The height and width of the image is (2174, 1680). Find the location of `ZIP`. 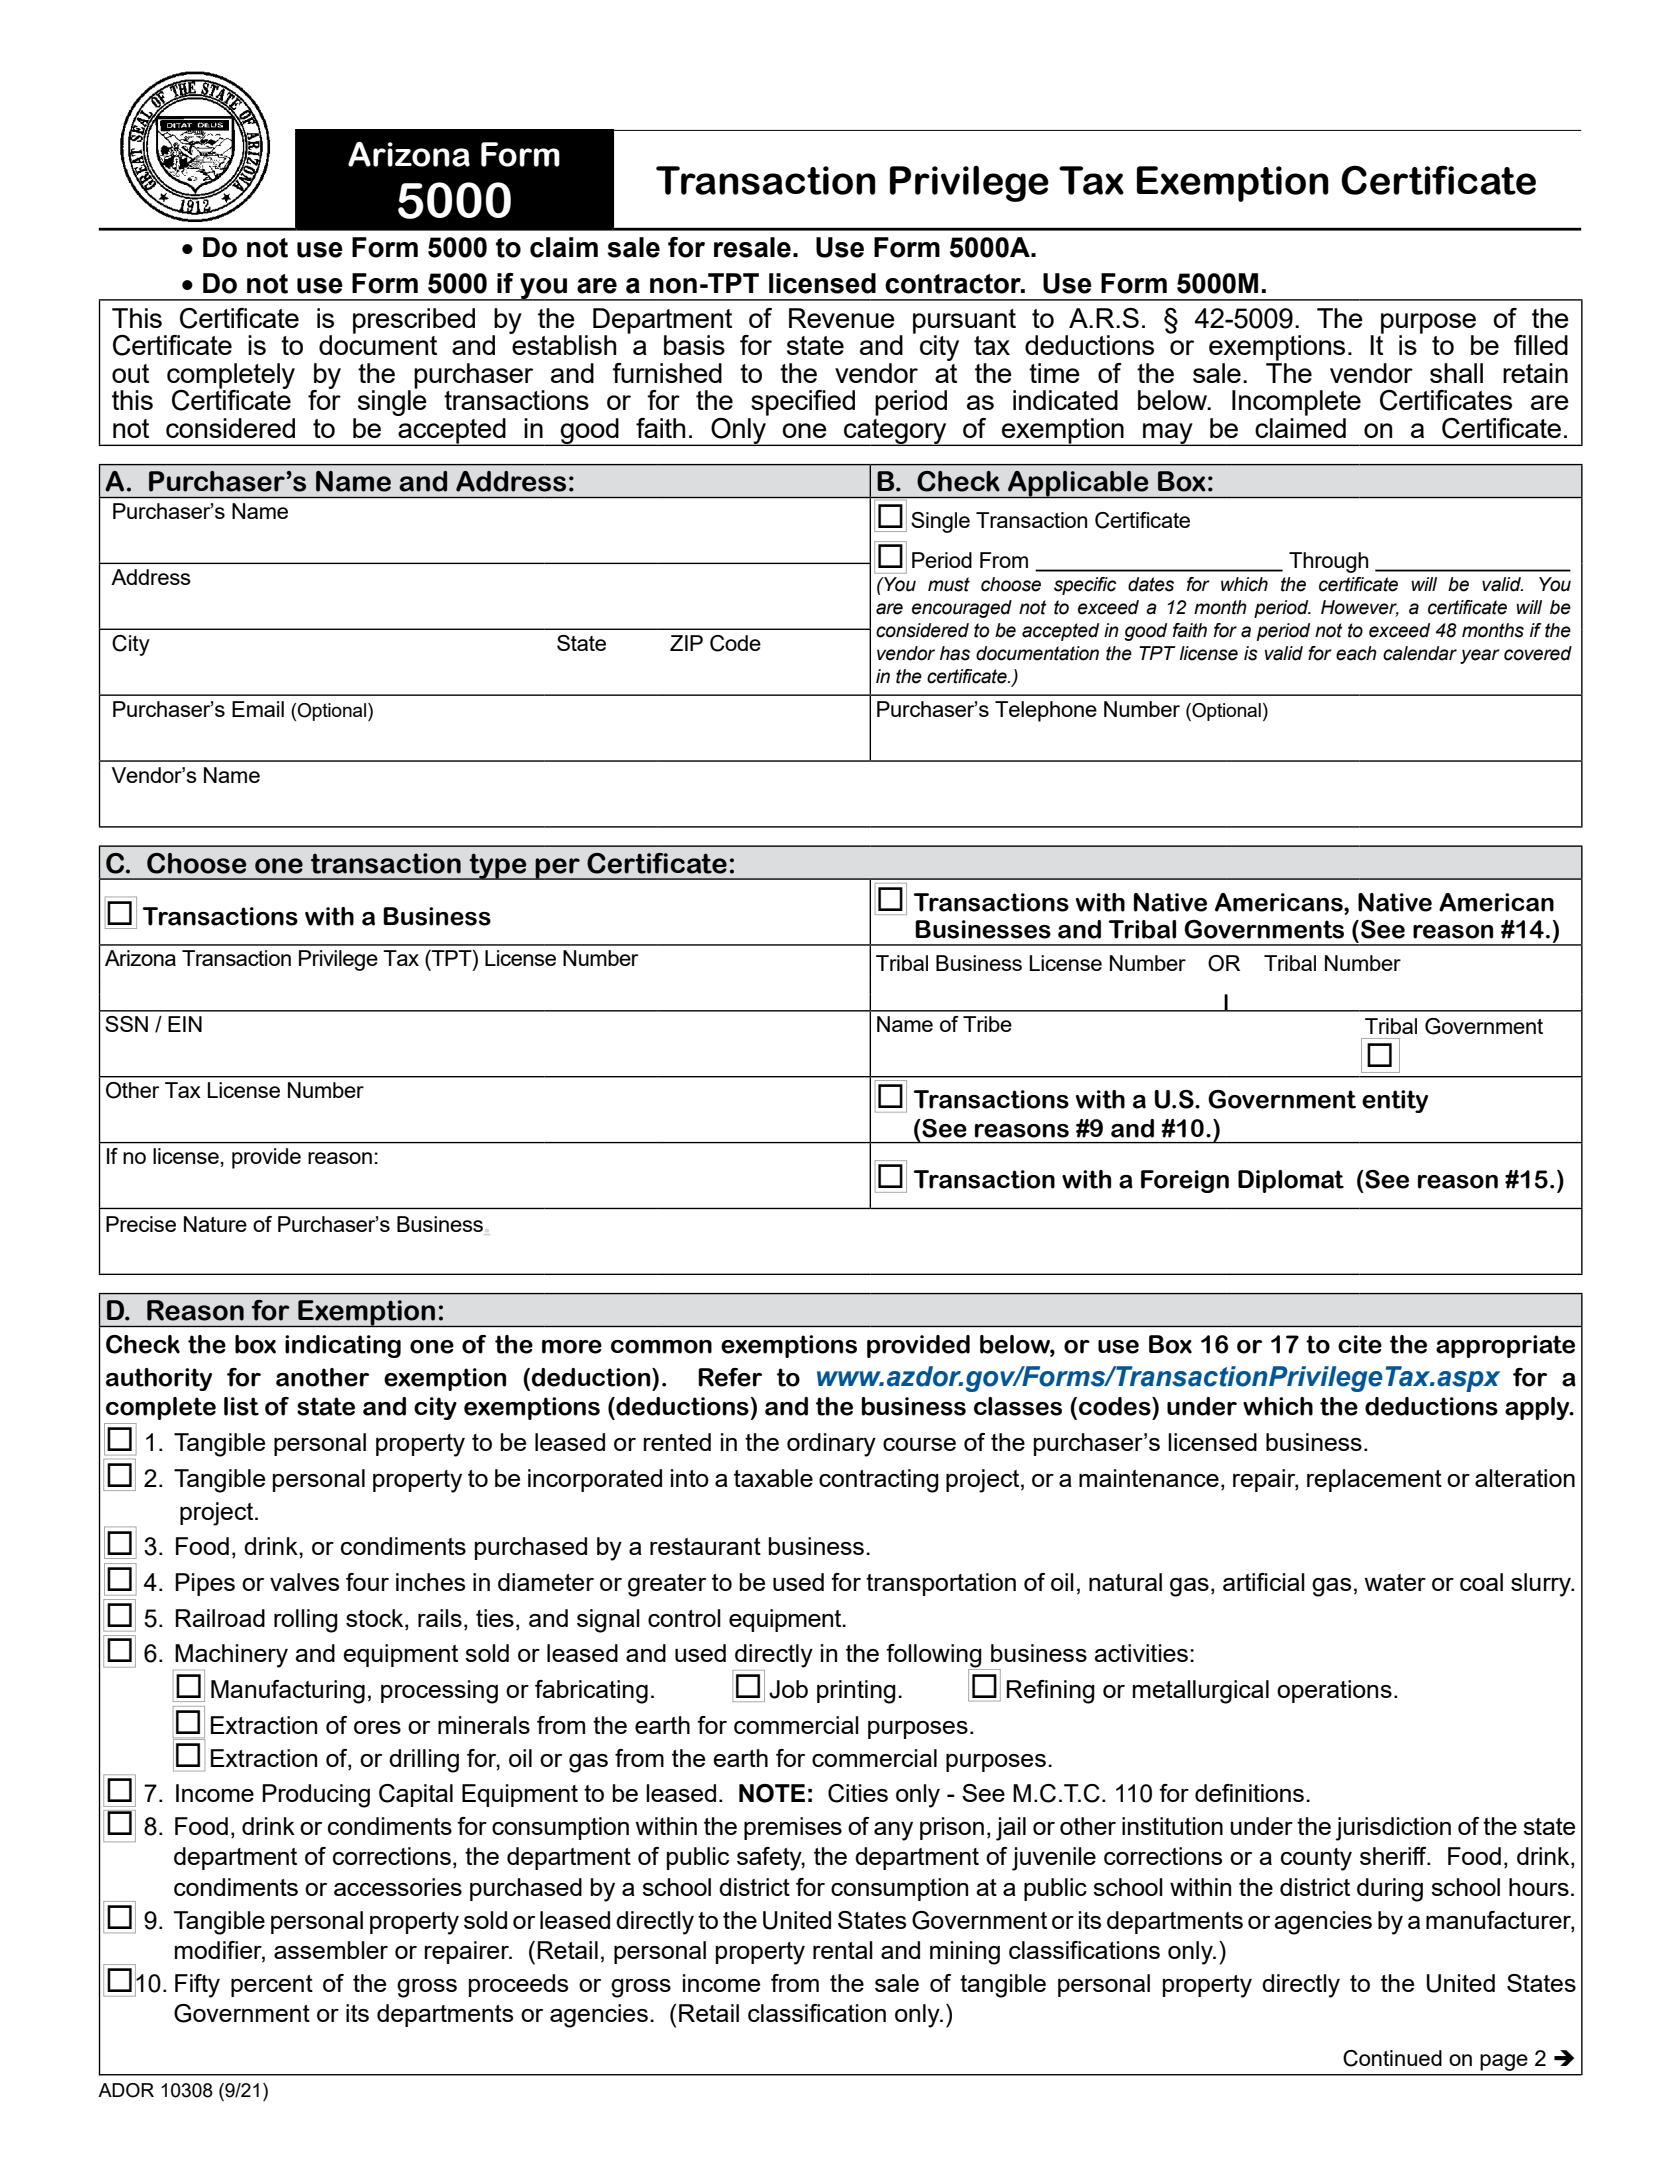

ZIP is located at coordinates (686, 643).
